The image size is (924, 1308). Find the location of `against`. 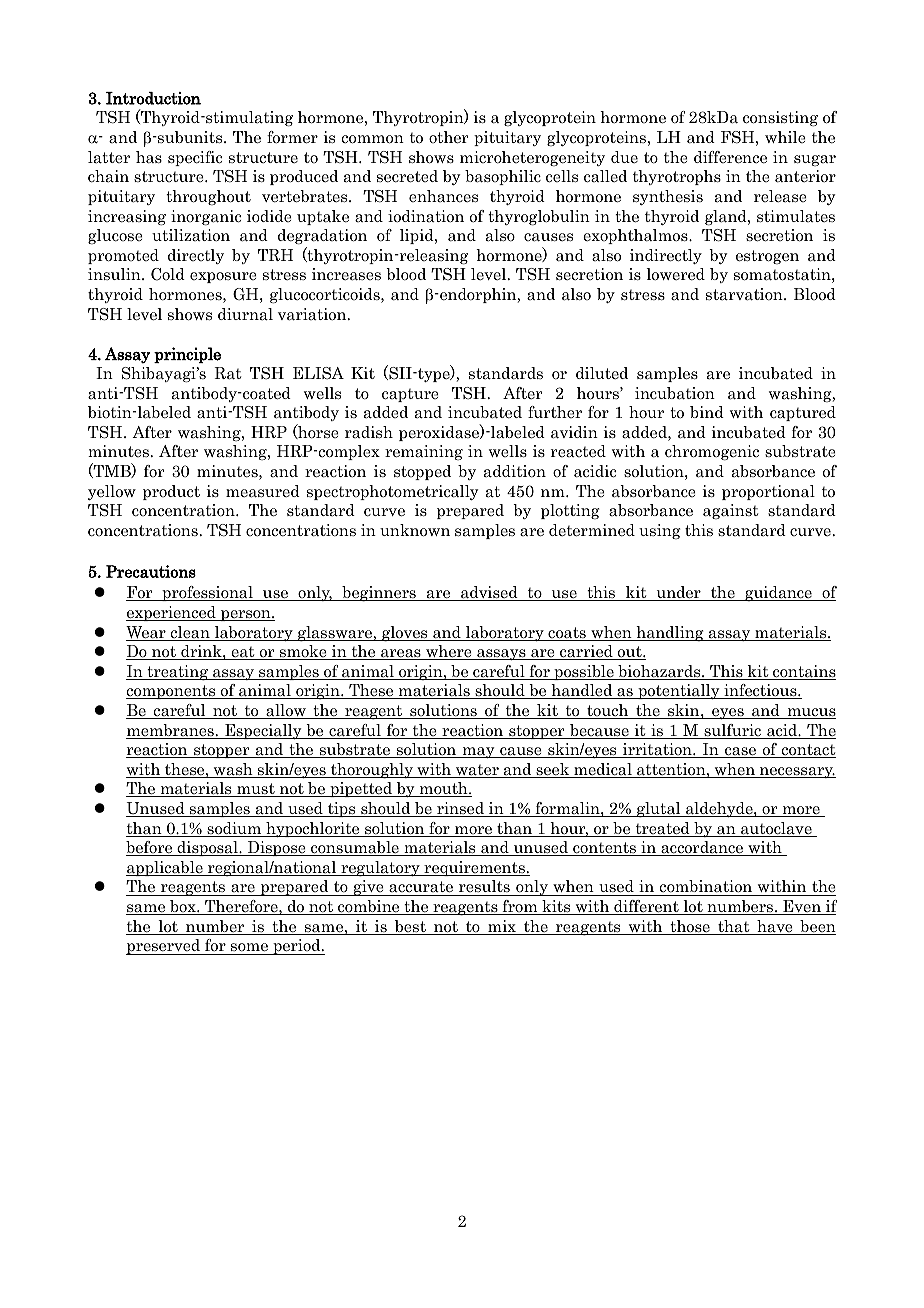

against is located at coordinates (730, 511).
